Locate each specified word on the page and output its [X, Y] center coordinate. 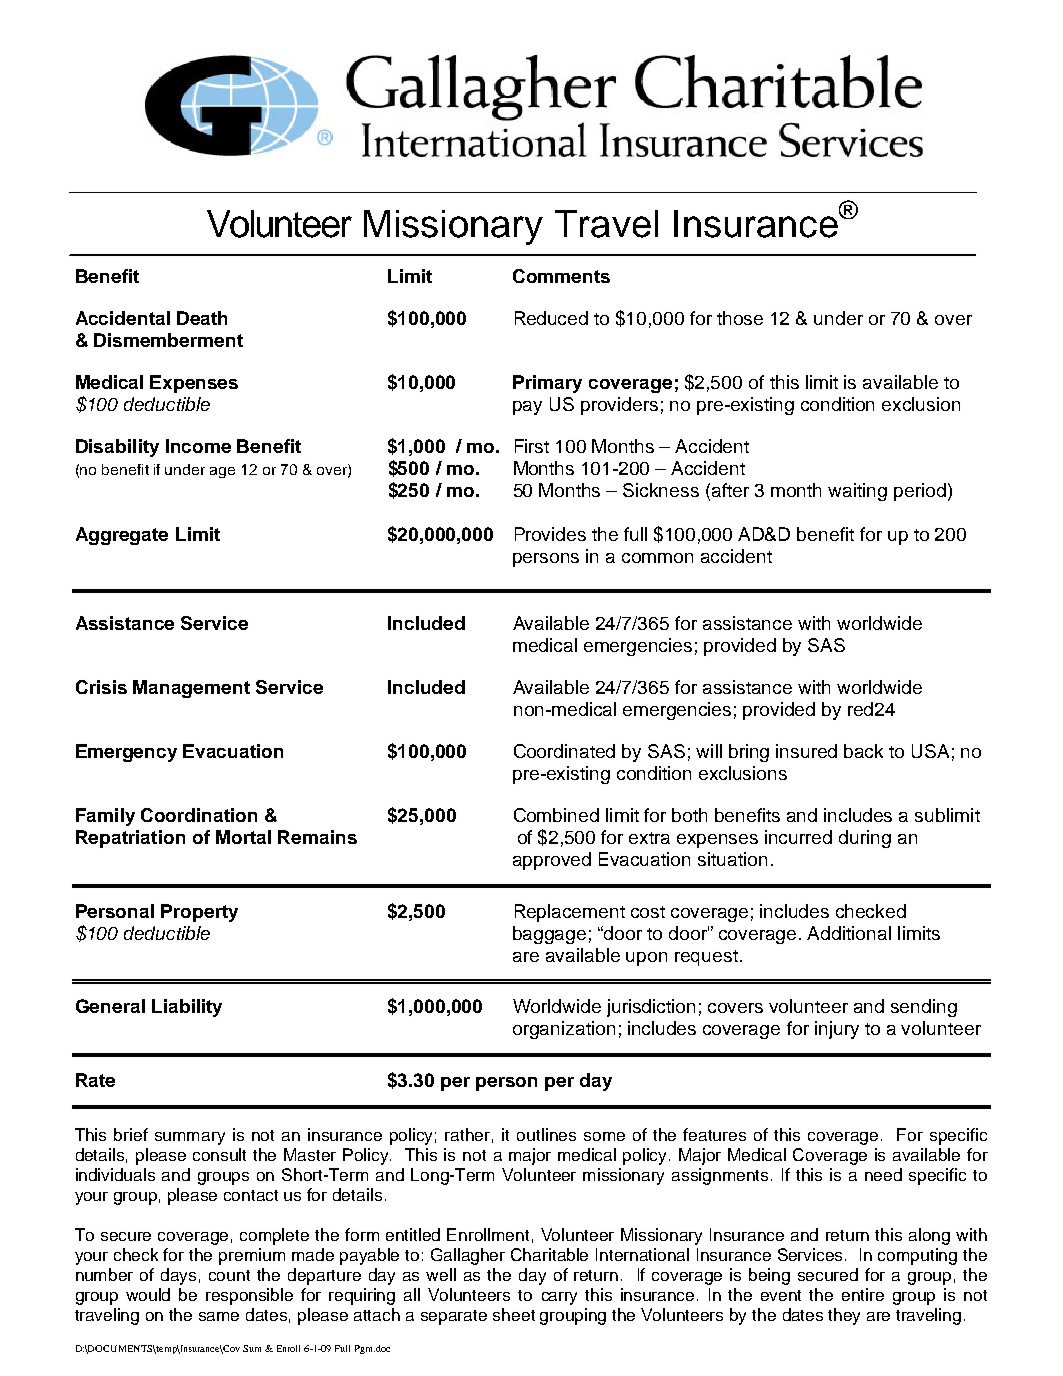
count [229, 1275]
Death [202, 318]
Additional [849, 933]
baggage [549, 935]
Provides [550, 534]
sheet [514, 1314]
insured [806, 751]
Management [191, 689]
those [740, 318]
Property [199, 913]
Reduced [551, 318]
